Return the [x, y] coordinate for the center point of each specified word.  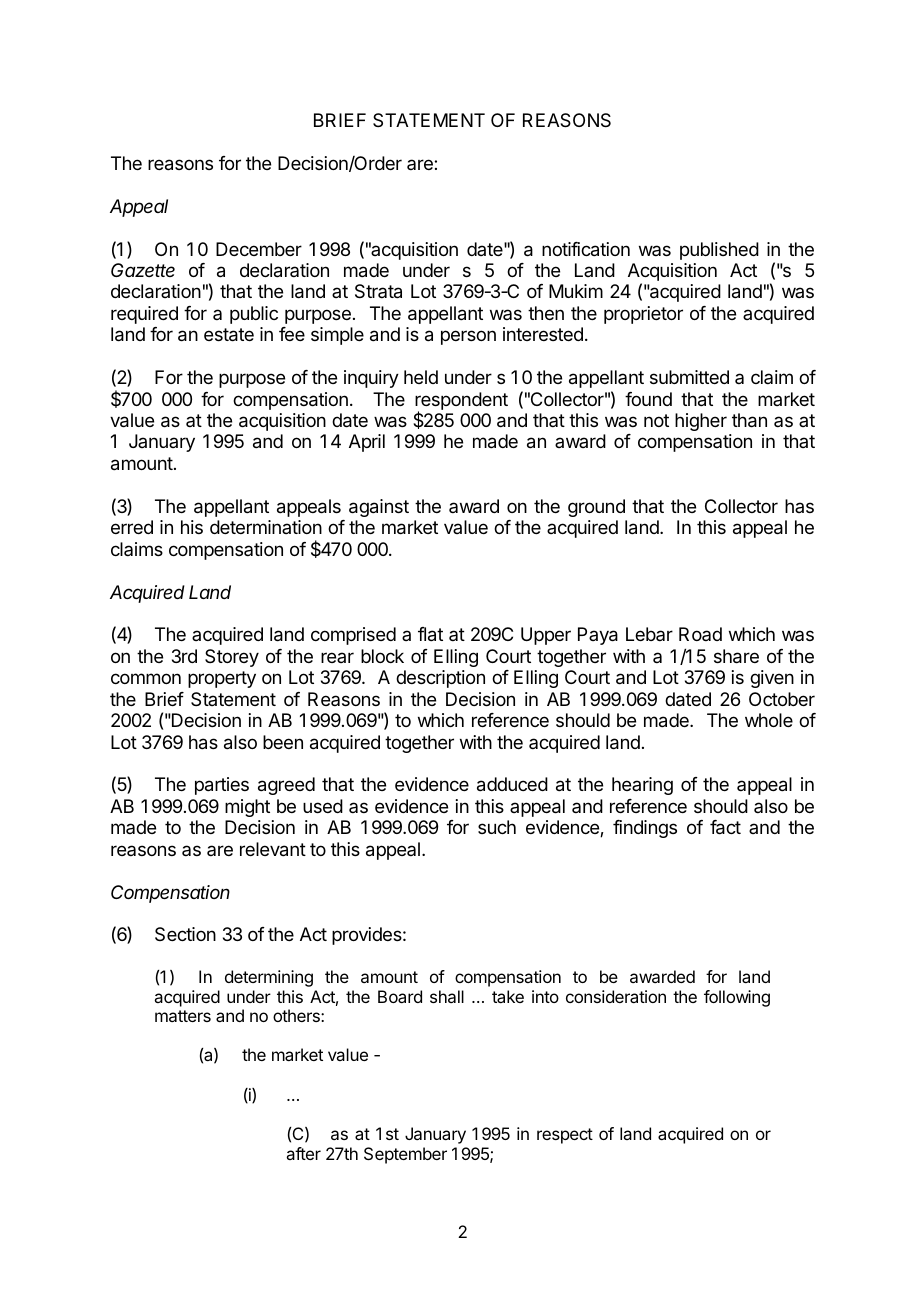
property [222, 679]
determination [266, 527]
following [737, 998]
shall [447, 996]
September [405, 1155]
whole [769, 720]
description [440, 679]
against [379, 508]
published [719, 251]
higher [701, 422]
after [303, 1153]
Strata [378, 291]
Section [185, 934]
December [259, 249]
